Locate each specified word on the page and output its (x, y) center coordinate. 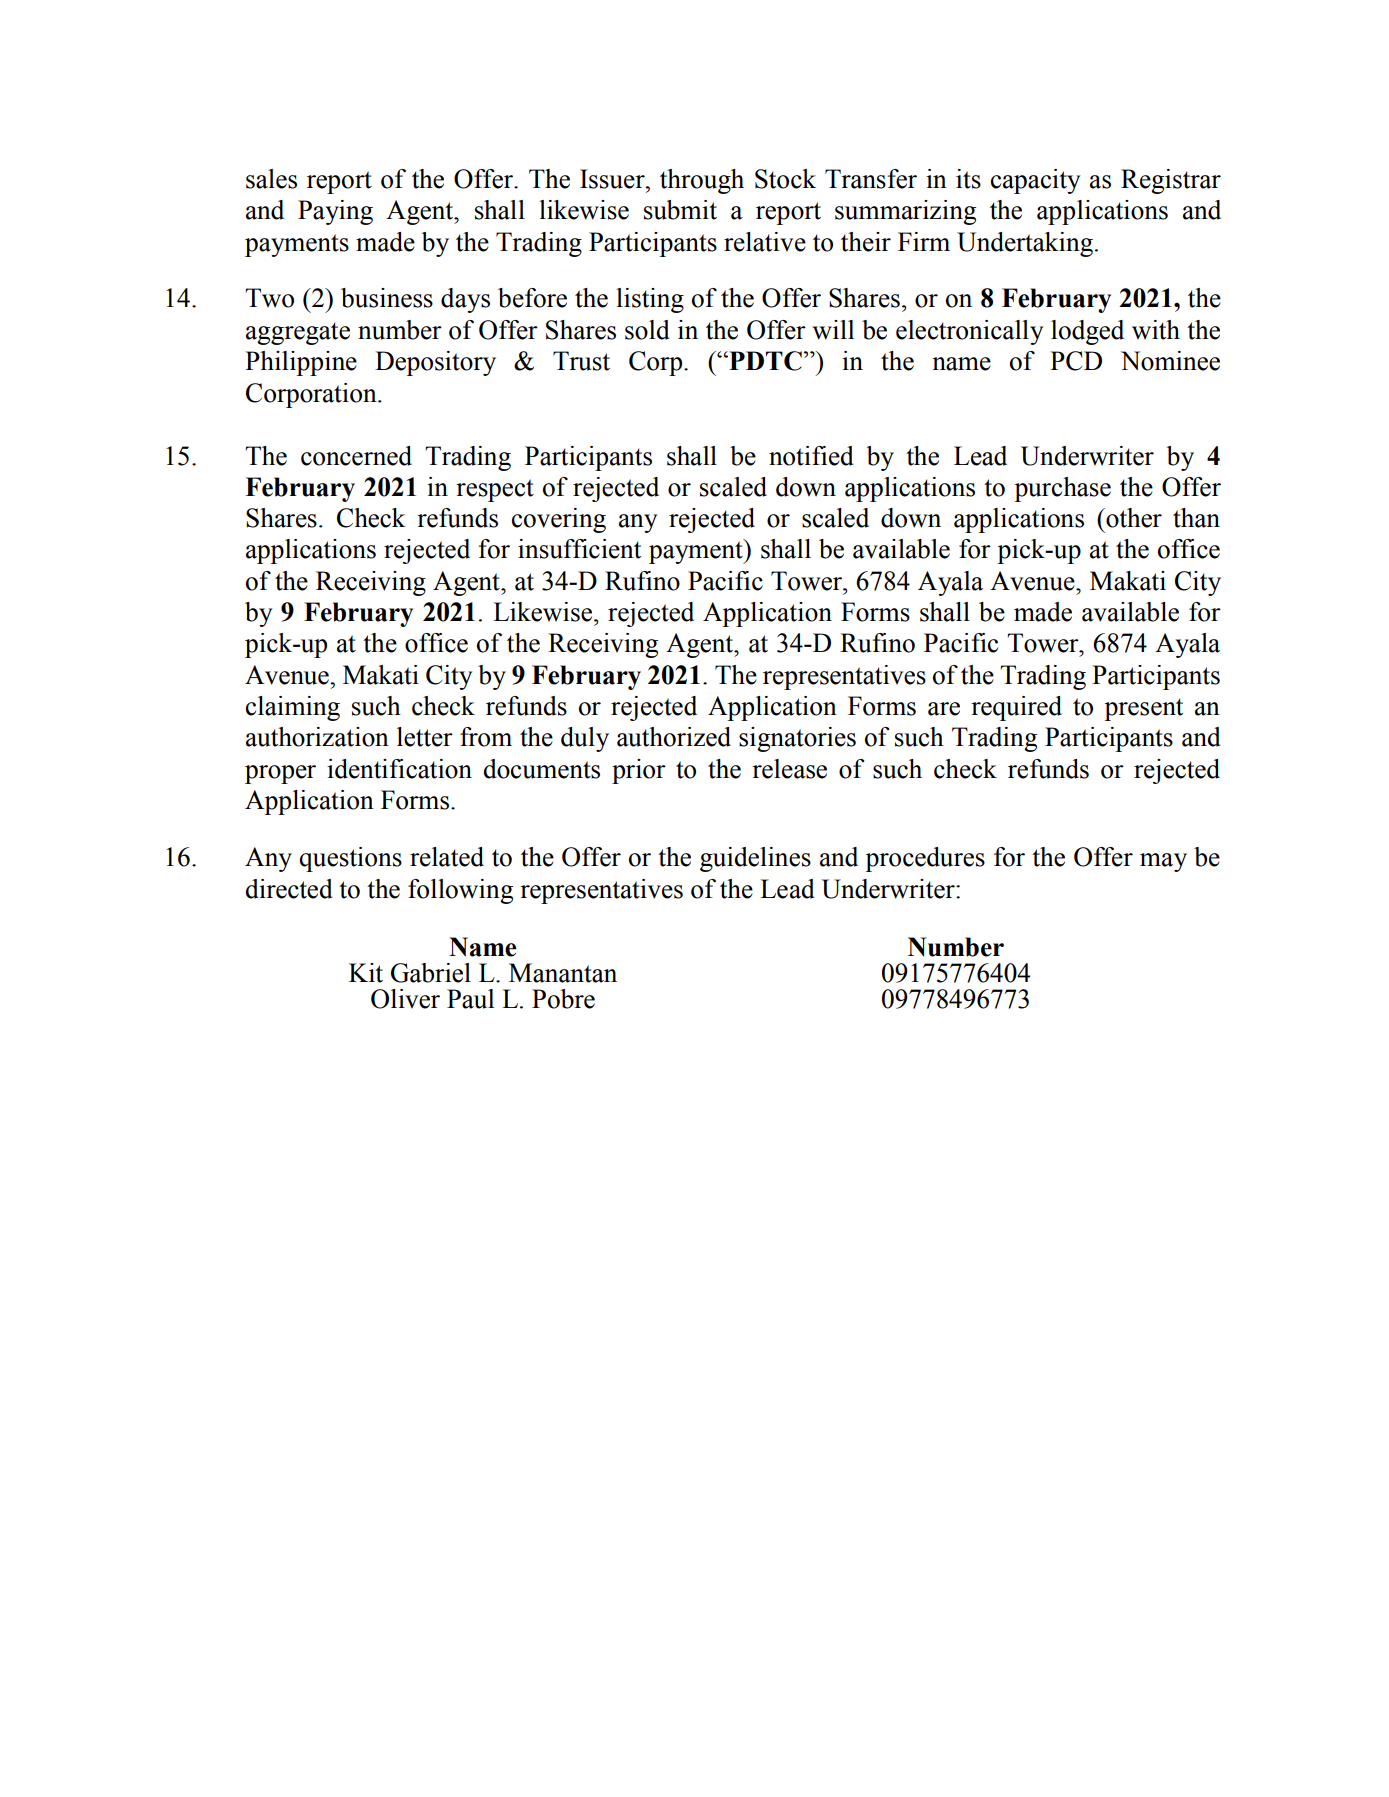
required (1016, 708)
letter (425, 737)
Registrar (1171, 181)
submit (680, 210)
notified (811, 456)
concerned (356, 456)
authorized (674, 737)
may (1163, 862)
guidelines (755, 859)
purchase (1062, 489)
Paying (335, 212)
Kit (366, 973)
